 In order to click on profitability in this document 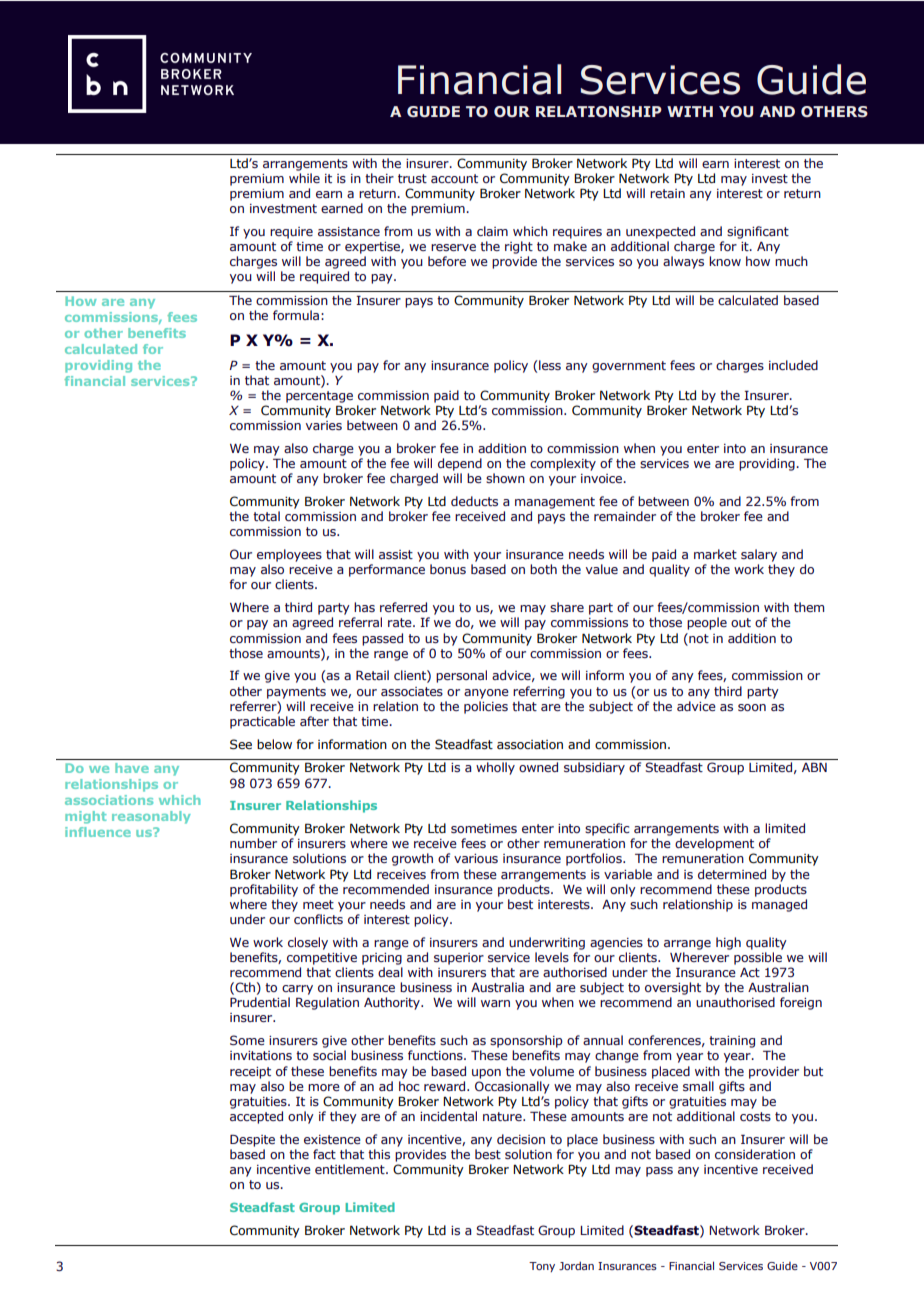, I will do `click(264, 890)`.
